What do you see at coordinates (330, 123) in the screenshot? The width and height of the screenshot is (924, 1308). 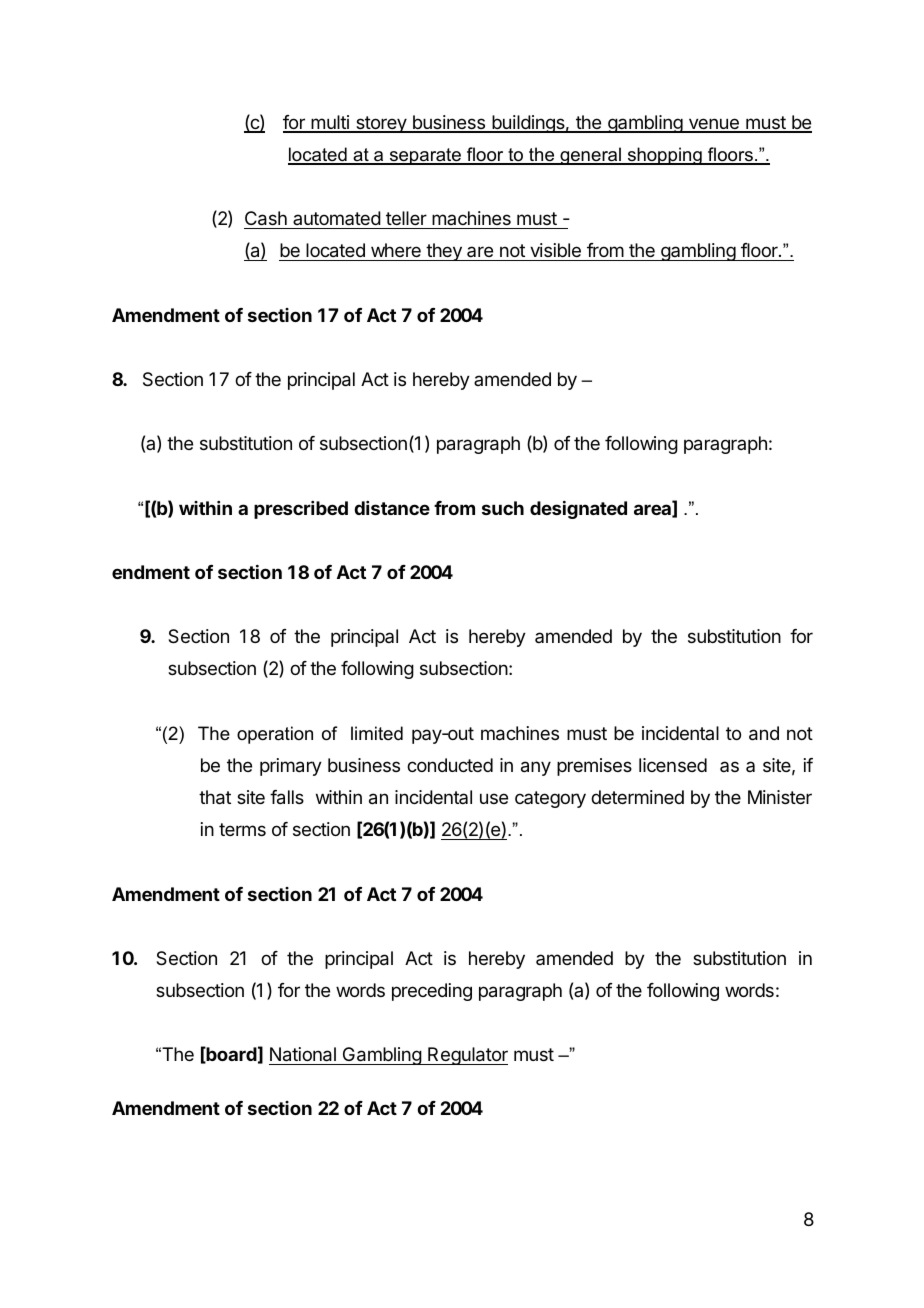 I see `multi` at bounding box center [330, 123].
